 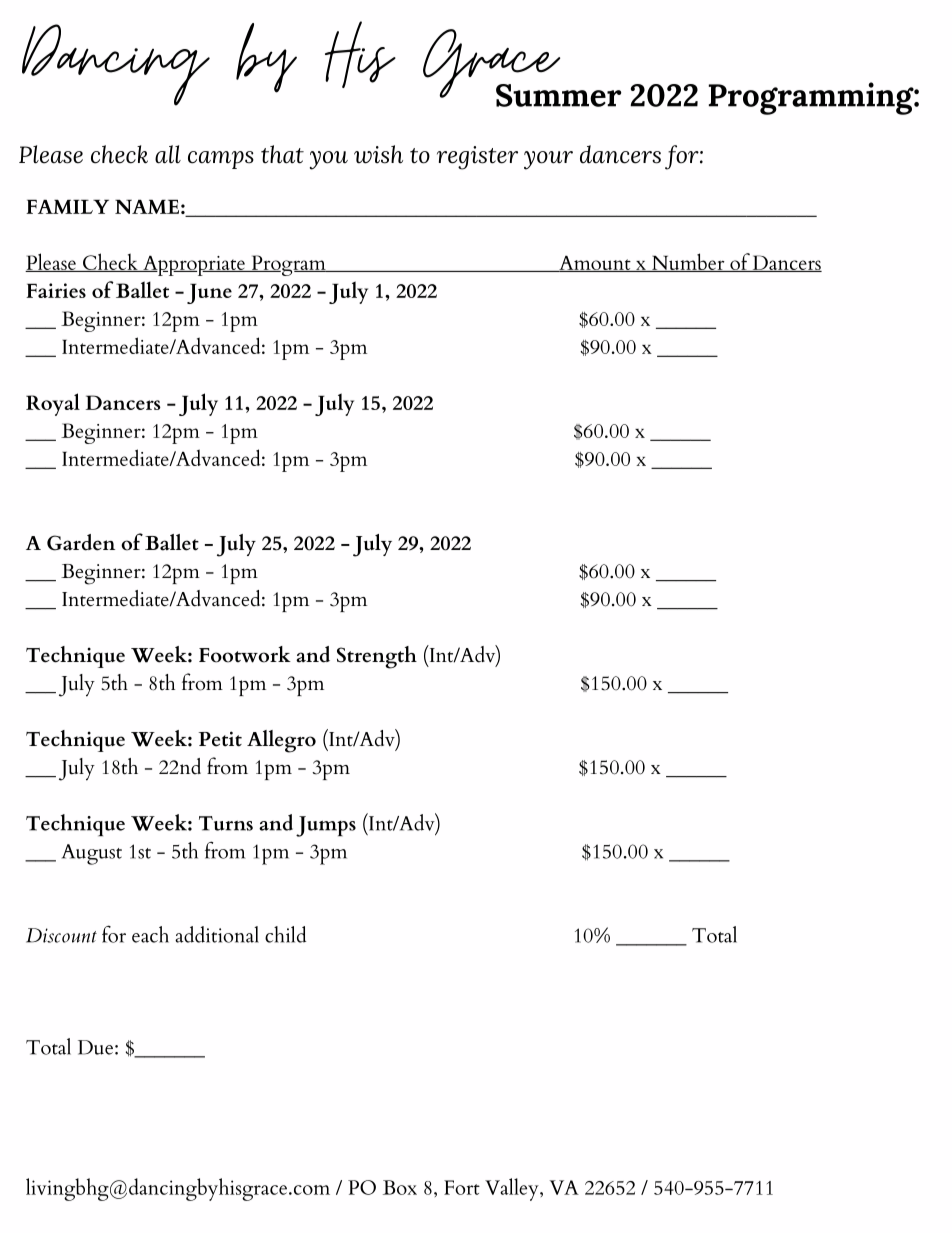 I want to click on Valley, so click(x=513, y=1189).
